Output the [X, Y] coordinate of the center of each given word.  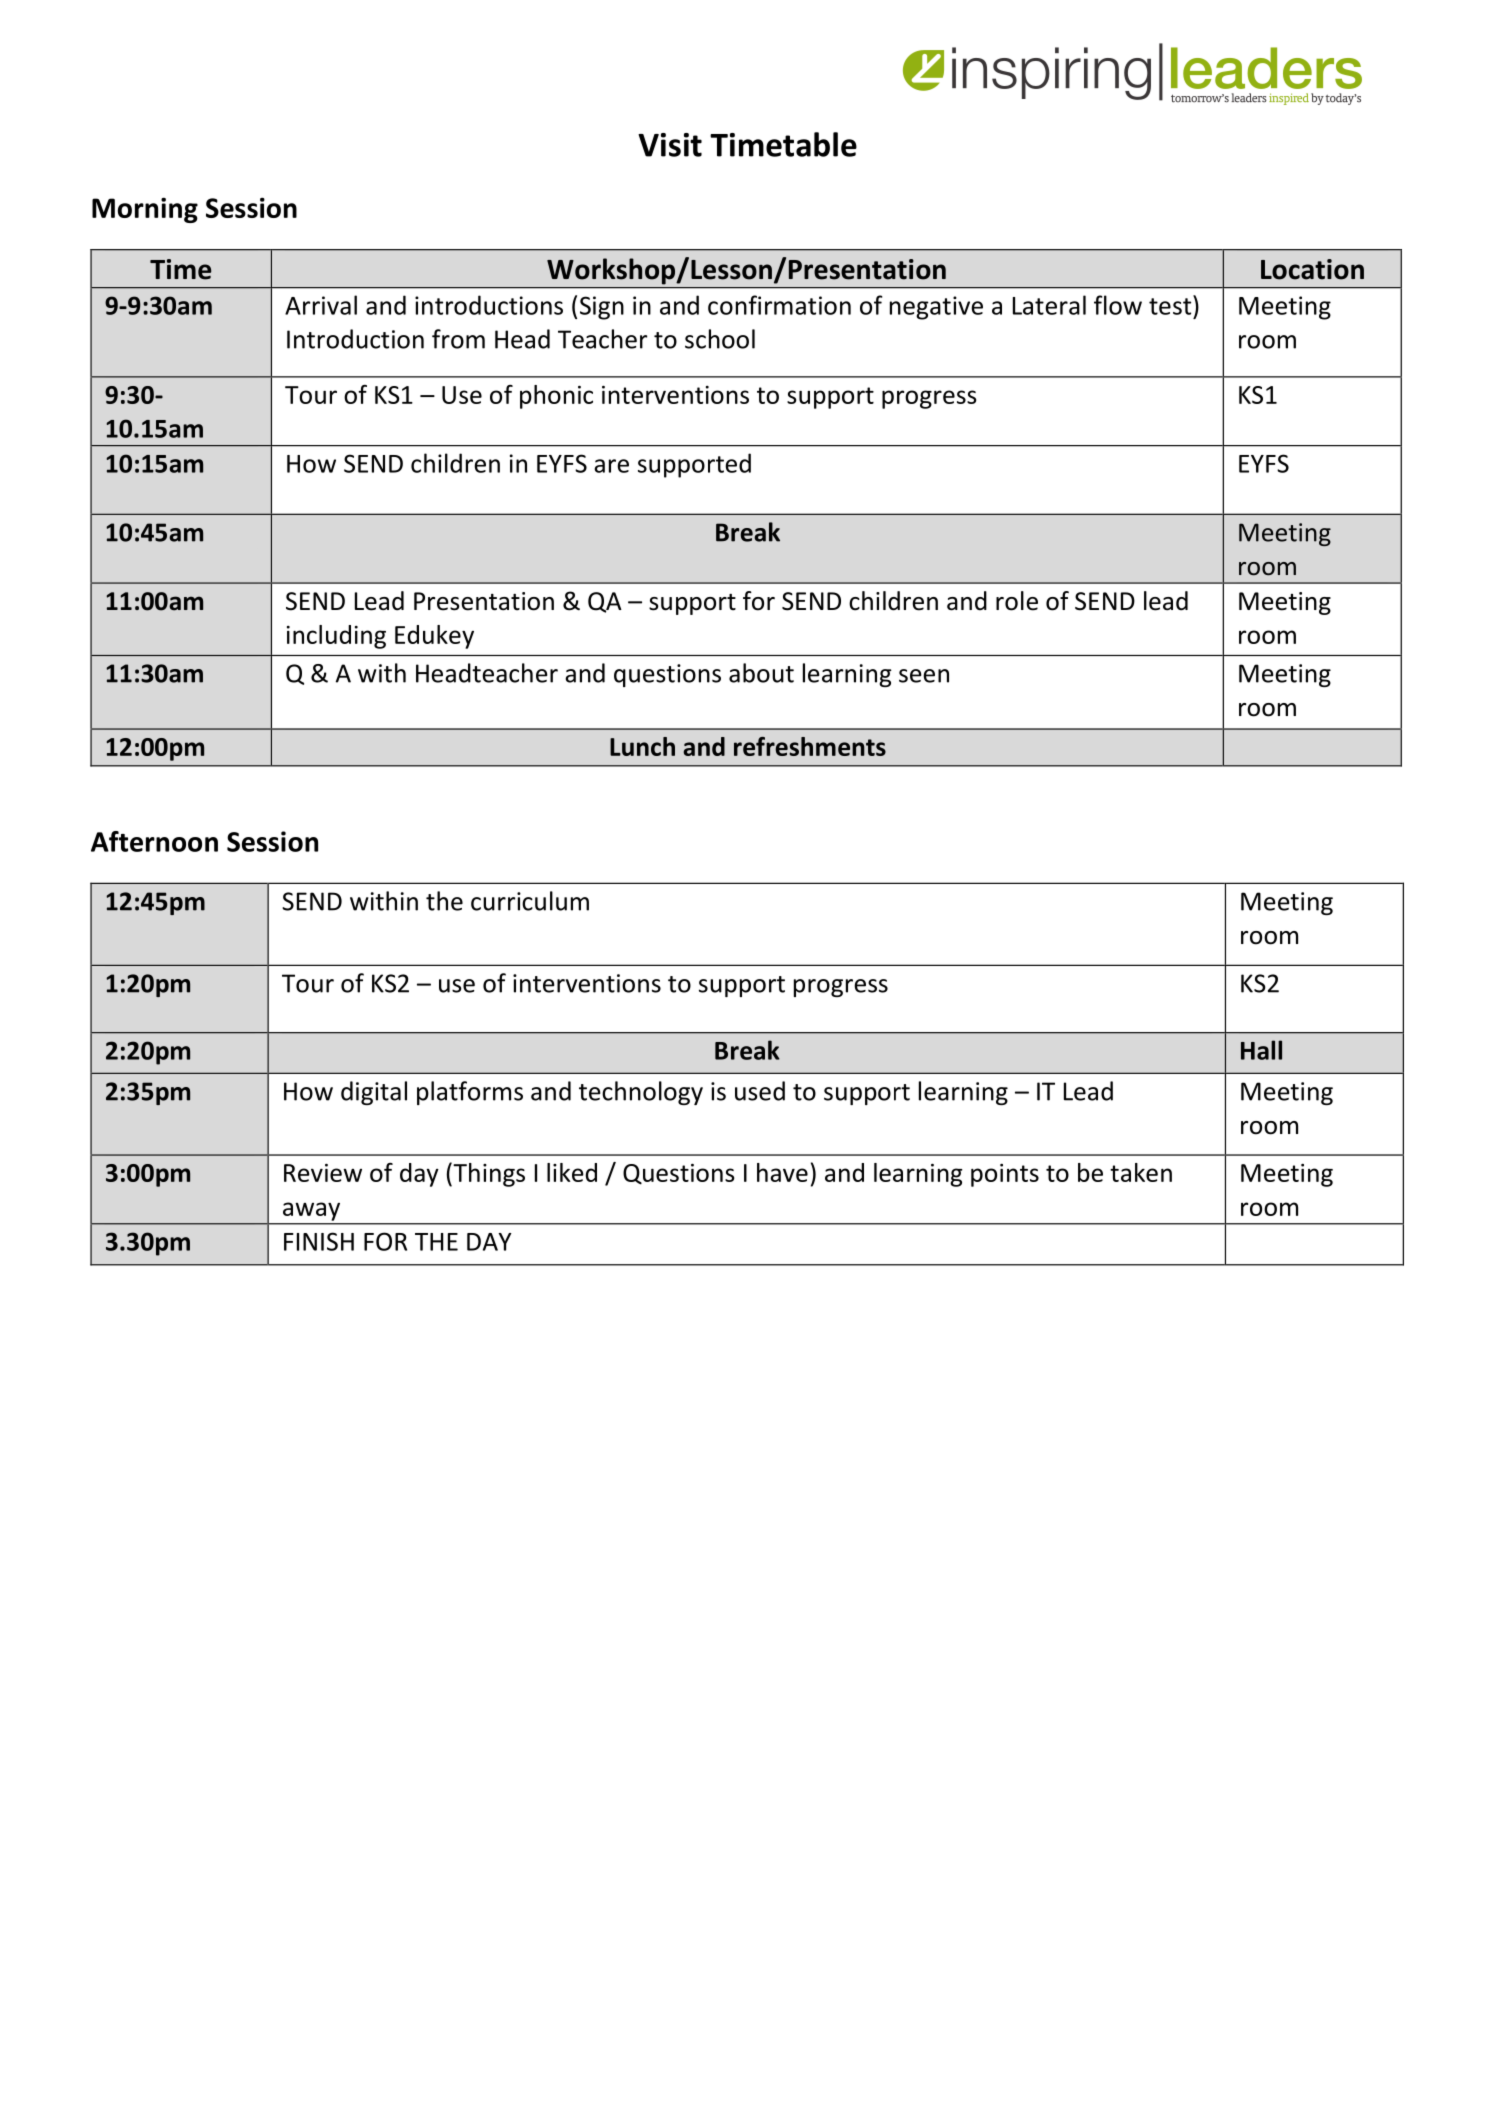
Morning [145, 210]
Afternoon [154, 841]
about [761, 673]
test [1171, 305]
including [336, 637]
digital [374, 1093]
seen [924, 676]
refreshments [810, 746]
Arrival [321, 305]
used [760, 1091]
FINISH [319, 1241]
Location [1312, 269]
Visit [670, 145]
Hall [1261, 1050]
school [720, 339]
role [1017, 601]
